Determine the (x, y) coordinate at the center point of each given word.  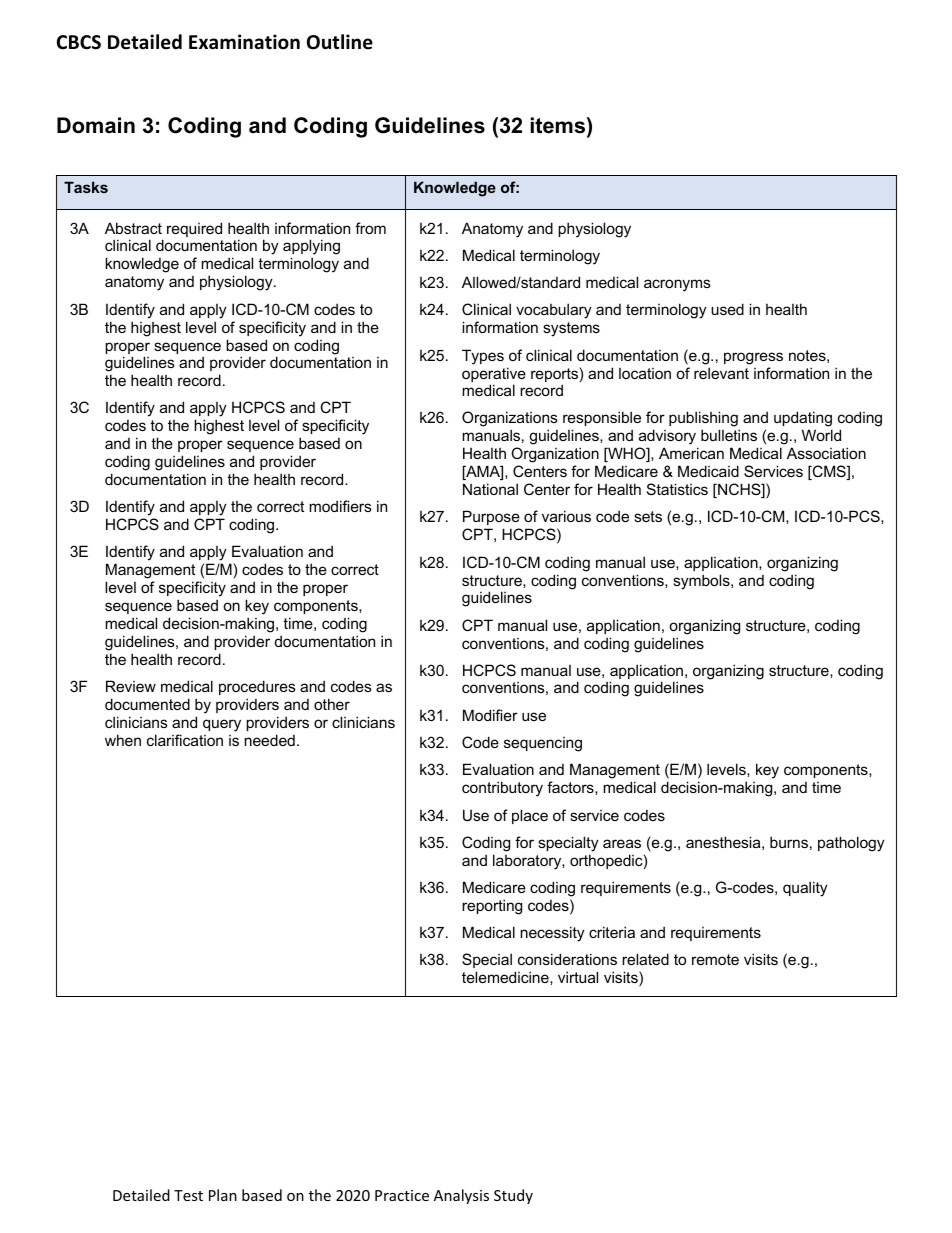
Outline (340, 42)
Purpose (491, 517)
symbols (702, 582)
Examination (244, 42)
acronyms (677, 285)
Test (188, 1195)
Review (131, 686)
